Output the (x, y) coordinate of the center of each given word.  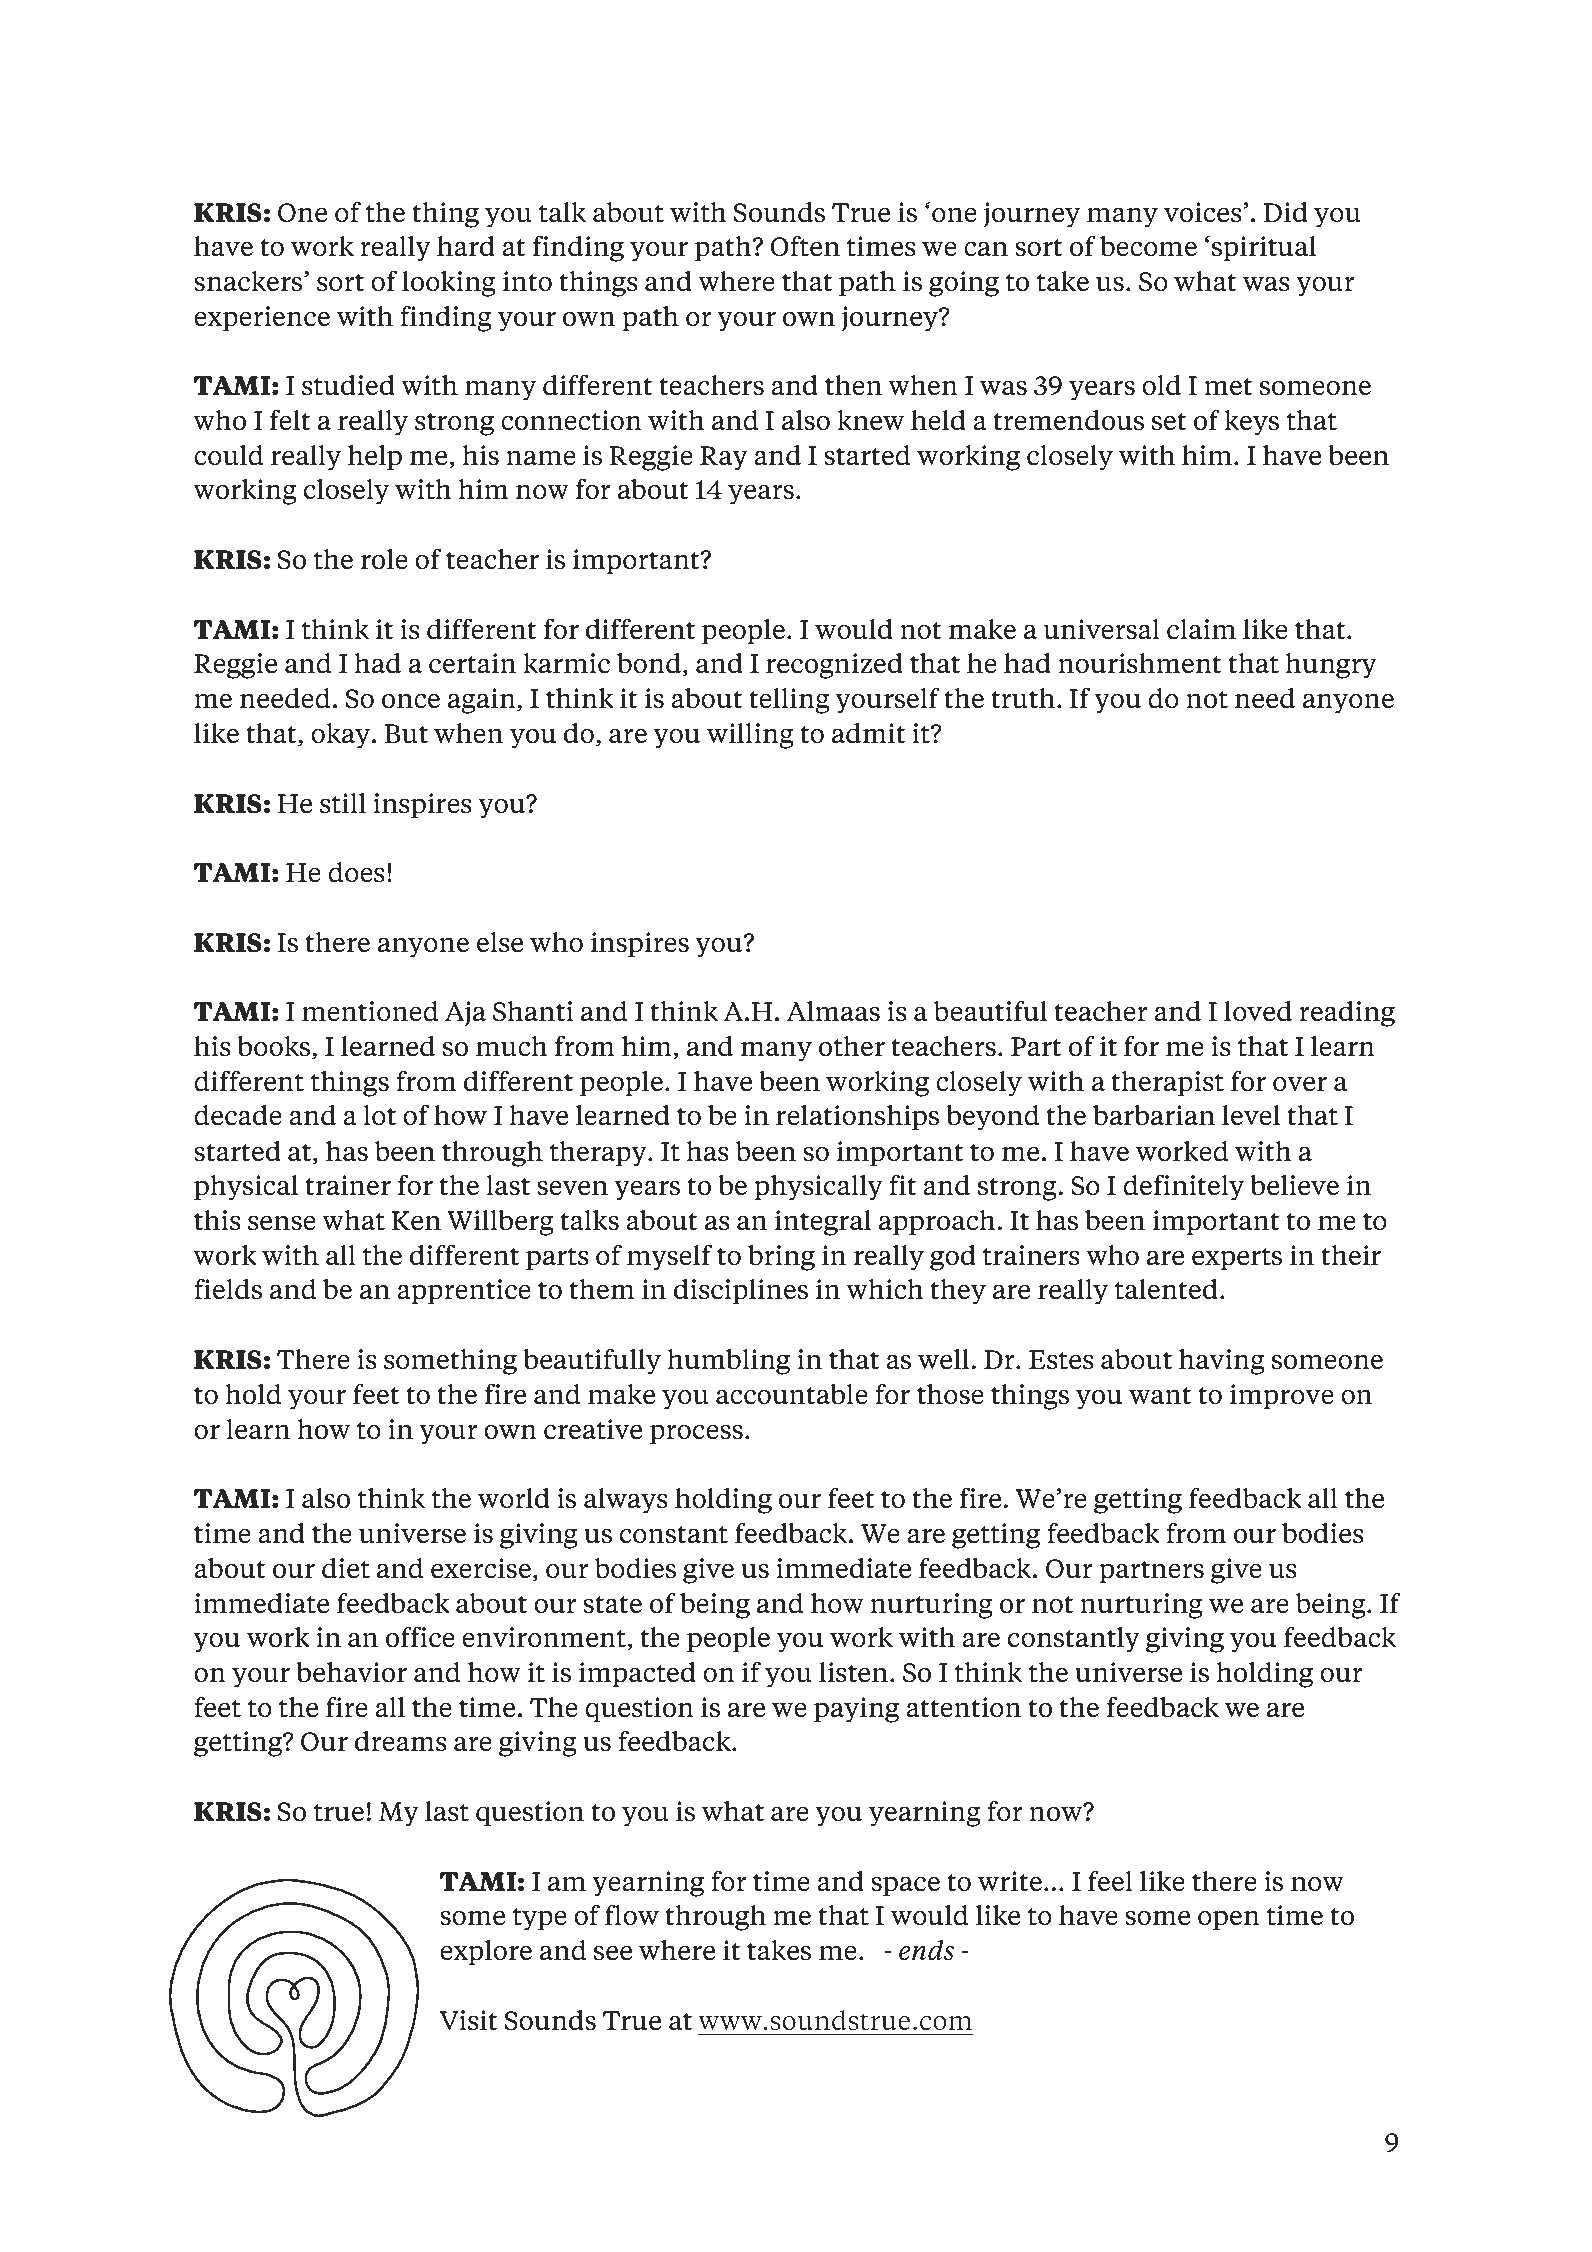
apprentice (464, 1292)
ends (926, 1950)
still (343, 803)
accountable (792, 1394)
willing (750, 736)
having (1222, 1362)
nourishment (1140, 663)
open (1229, 1920)
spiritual (1264, 249)
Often (805, 246)
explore (486, 1953)
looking (449, 284)
